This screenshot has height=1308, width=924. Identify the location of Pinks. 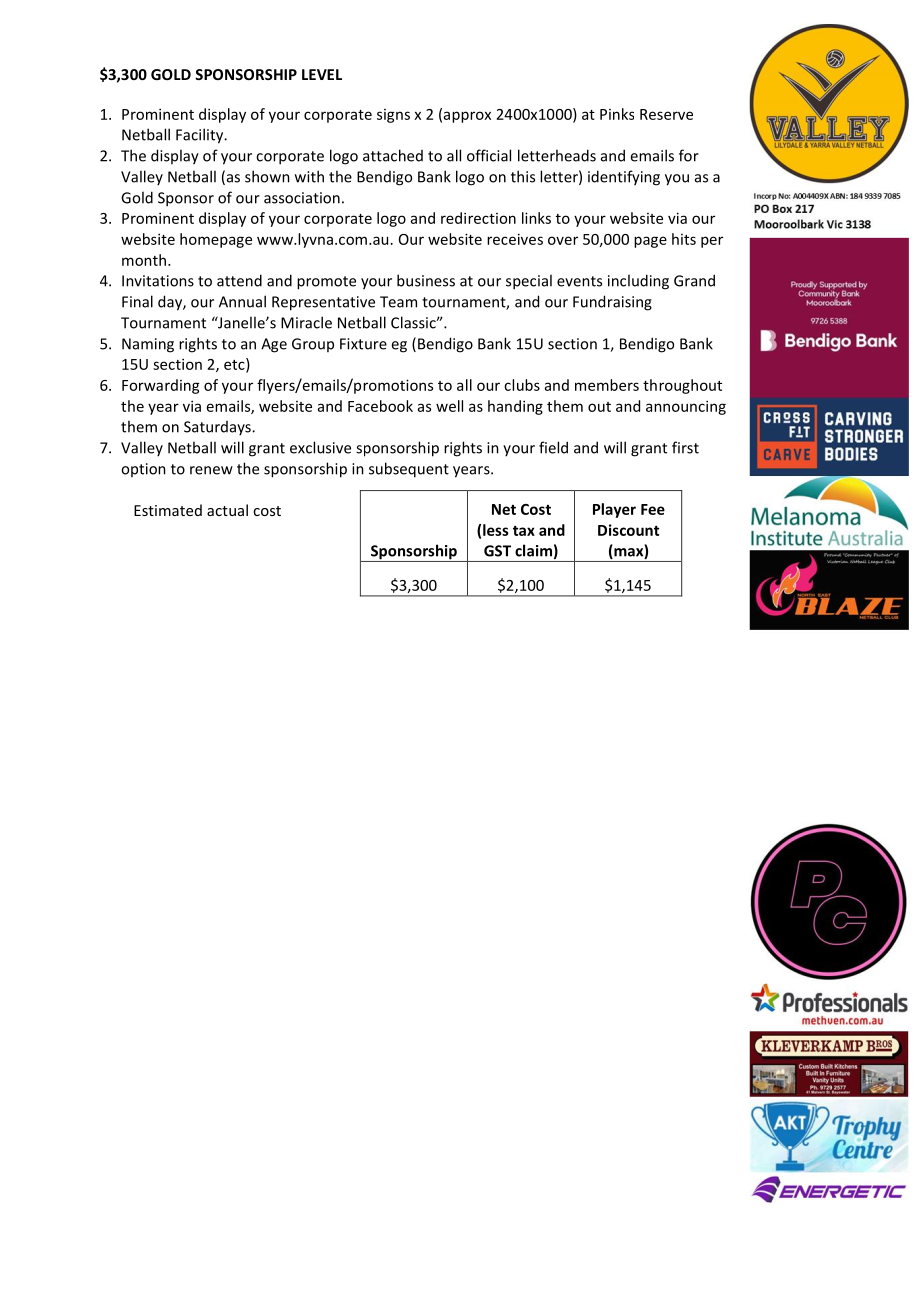
(617, 114).
